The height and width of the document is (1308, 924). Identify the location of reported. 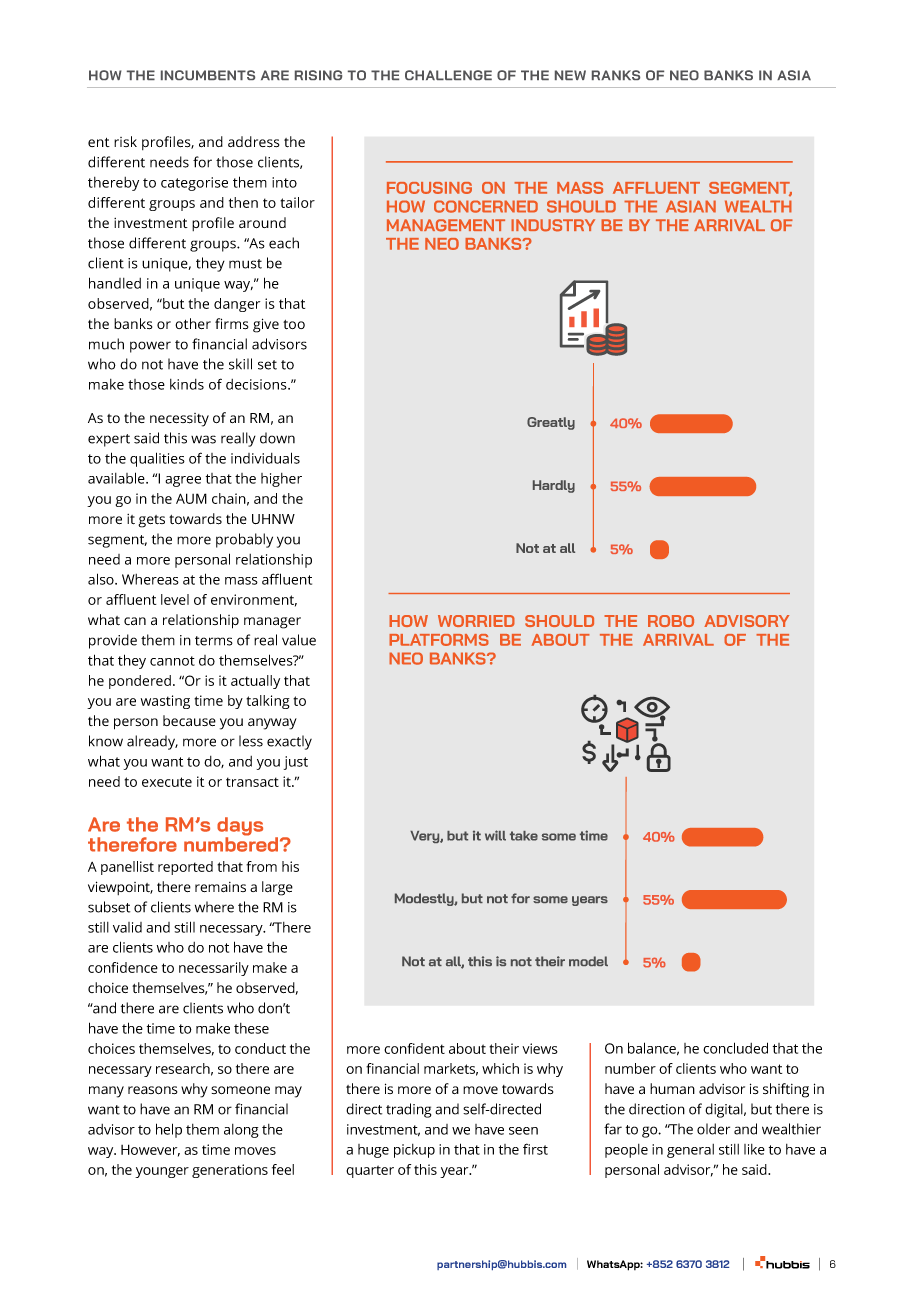
(185, 868).
